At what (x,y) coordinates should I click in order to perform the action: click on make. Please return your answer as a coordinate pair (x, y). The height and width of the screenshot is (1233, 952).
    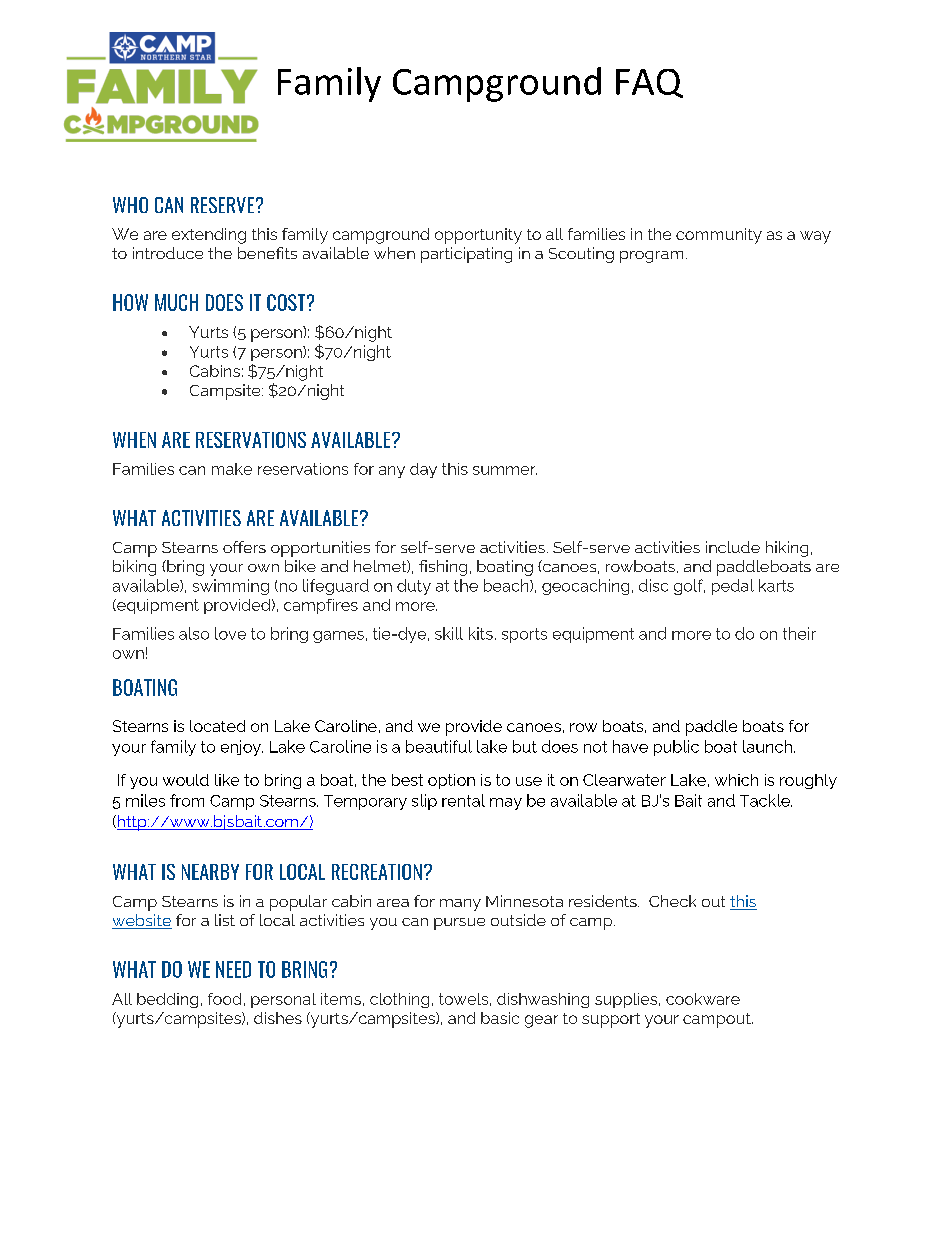
    Looking at the image, I should click on (232, 469).
